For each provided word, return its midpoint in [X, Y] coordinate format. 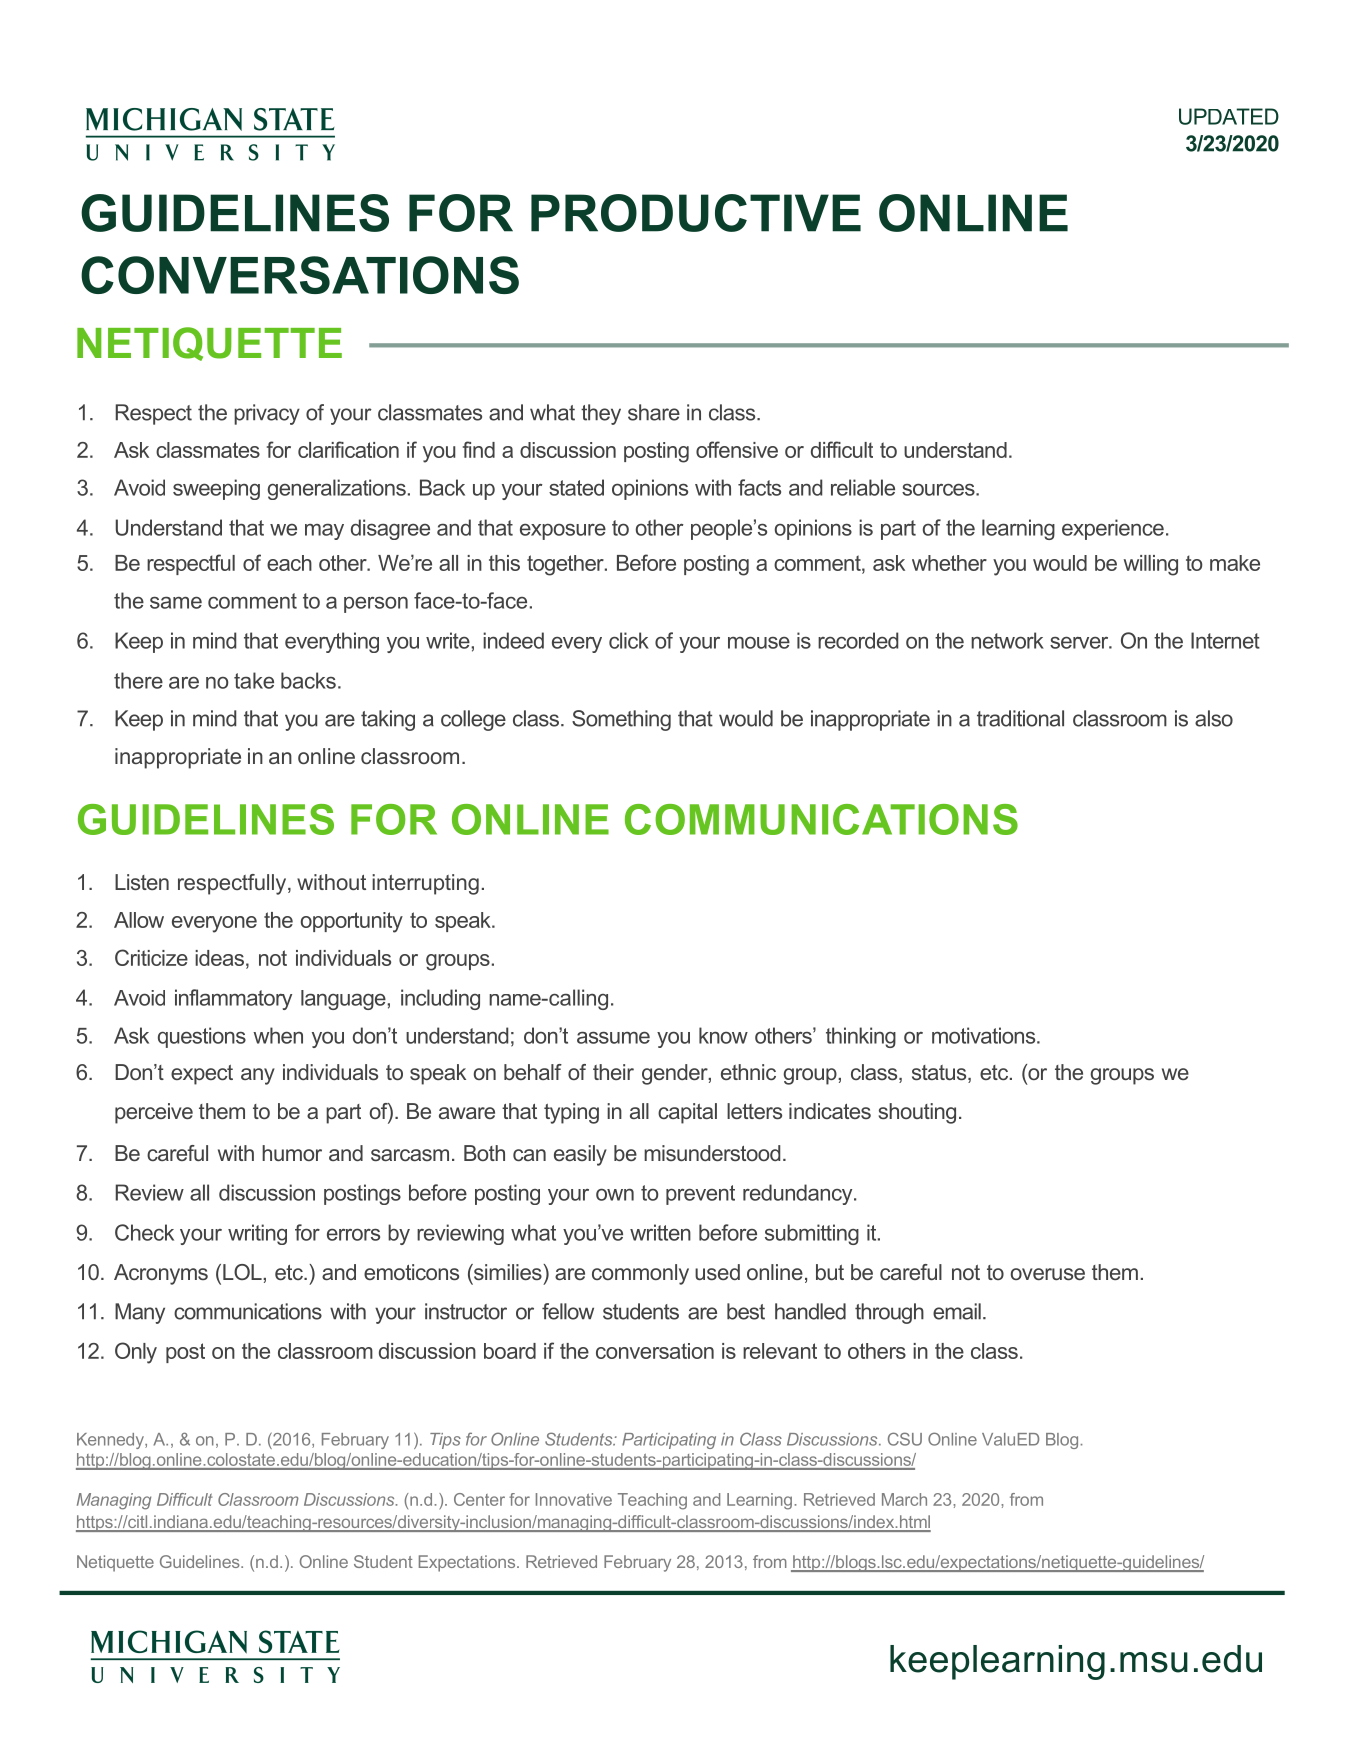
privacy [267, 414]
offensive [737, 449]
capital [687, 1113]
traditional [1020, 718]
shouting [917, 1113]
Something [621, 720]
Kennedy [111, 1441]
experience [1113, 529]
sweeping [216, 489]
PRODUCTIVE [696, 213]
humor [292, 1153]
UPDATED [1229, 116]
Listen [142, 882]
